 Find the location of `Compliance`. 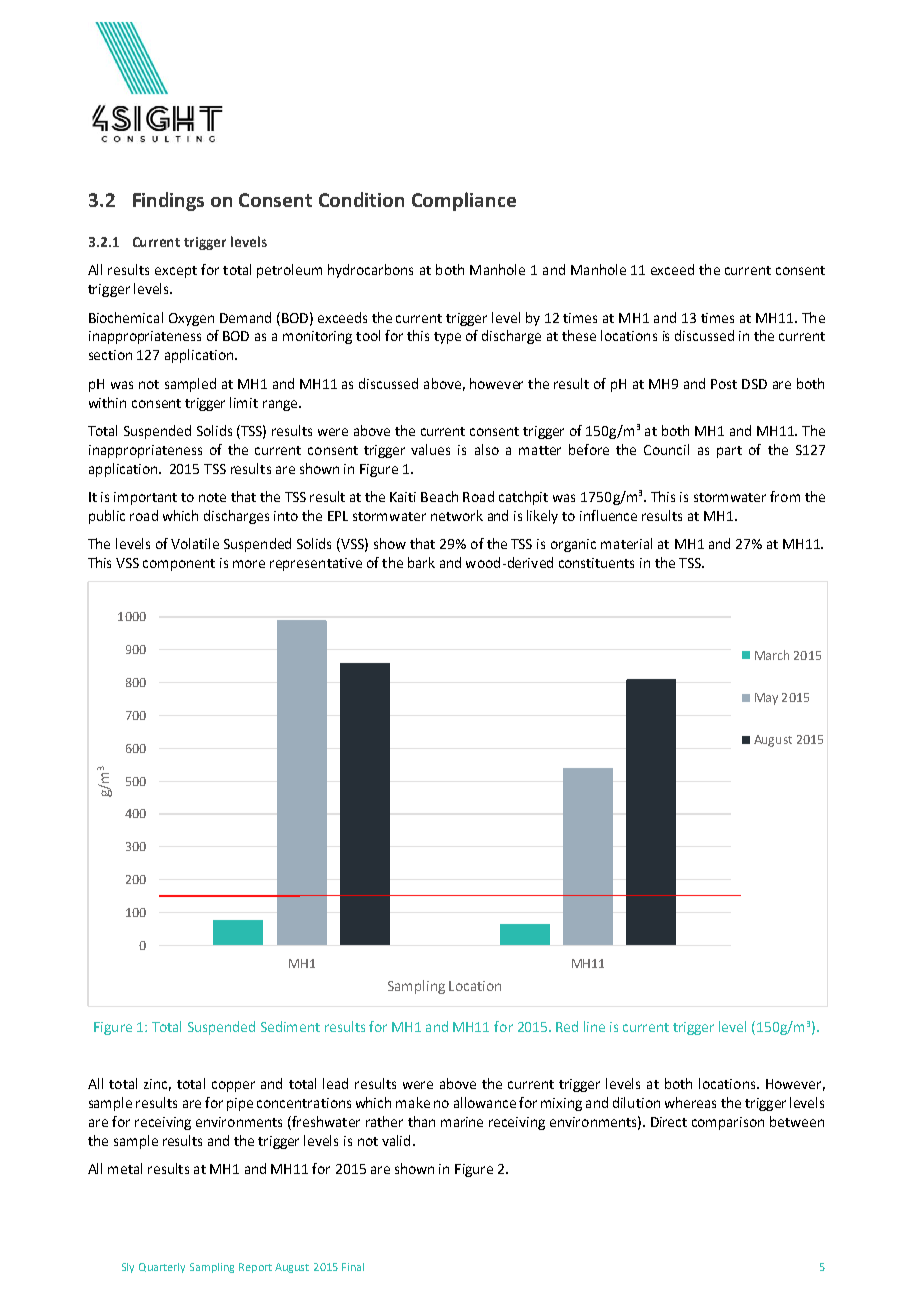

Compliance is located at coordinates (464, 201).
